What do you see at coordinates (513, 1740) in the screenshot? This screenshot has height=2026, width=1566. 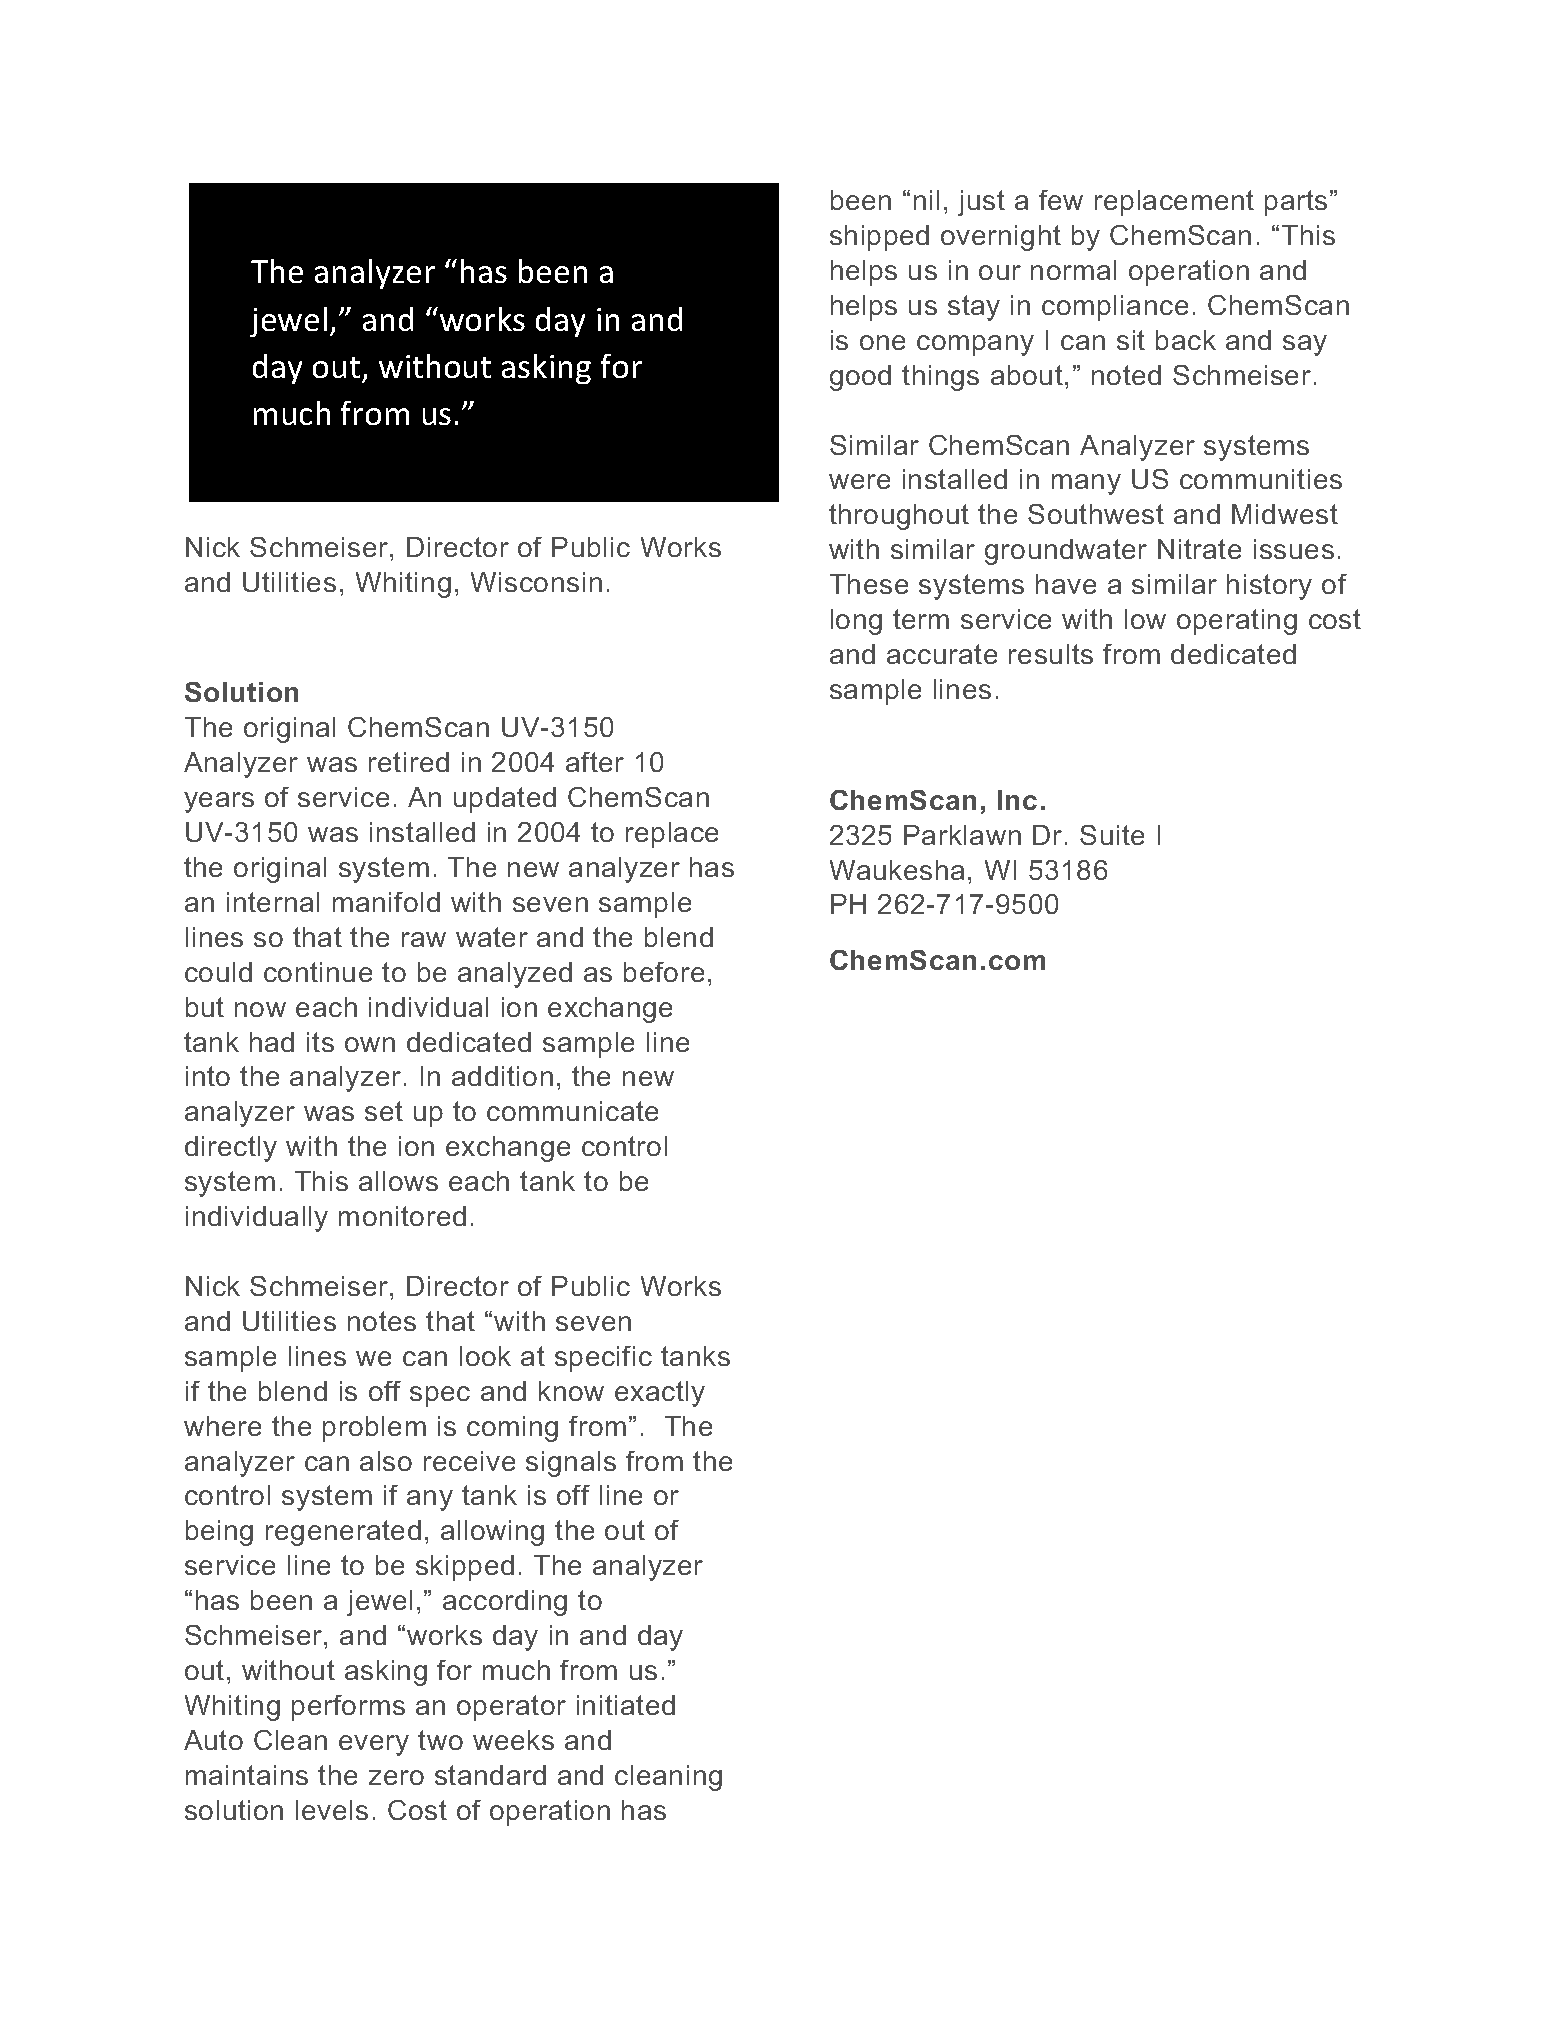 I see `weeks` at bounding box center [513, 1740].
